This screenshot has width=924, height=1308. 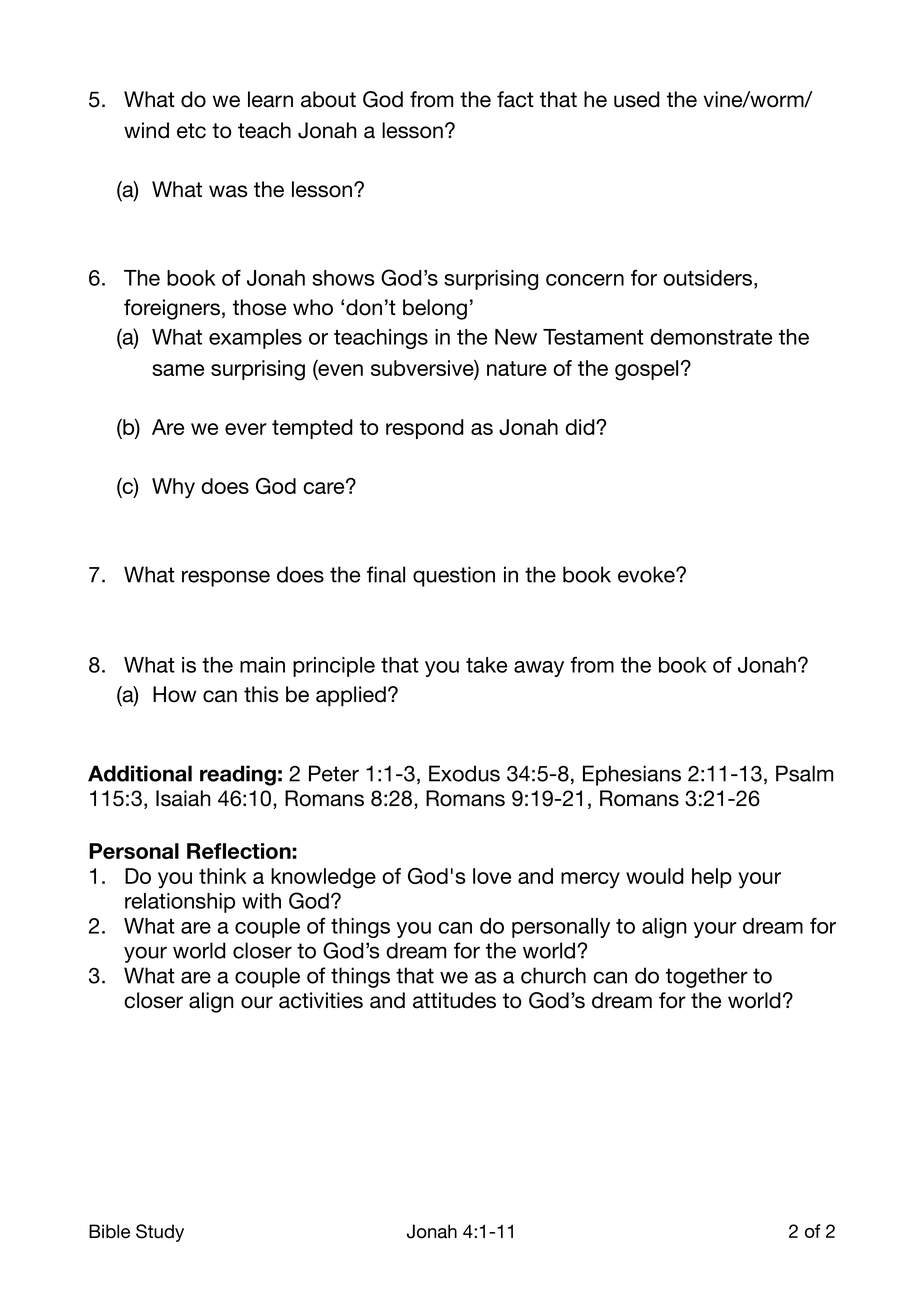 What do you see at coordinates (515, 99) in the screenshot?
I see `fact` at bounding box center [515, 99].
